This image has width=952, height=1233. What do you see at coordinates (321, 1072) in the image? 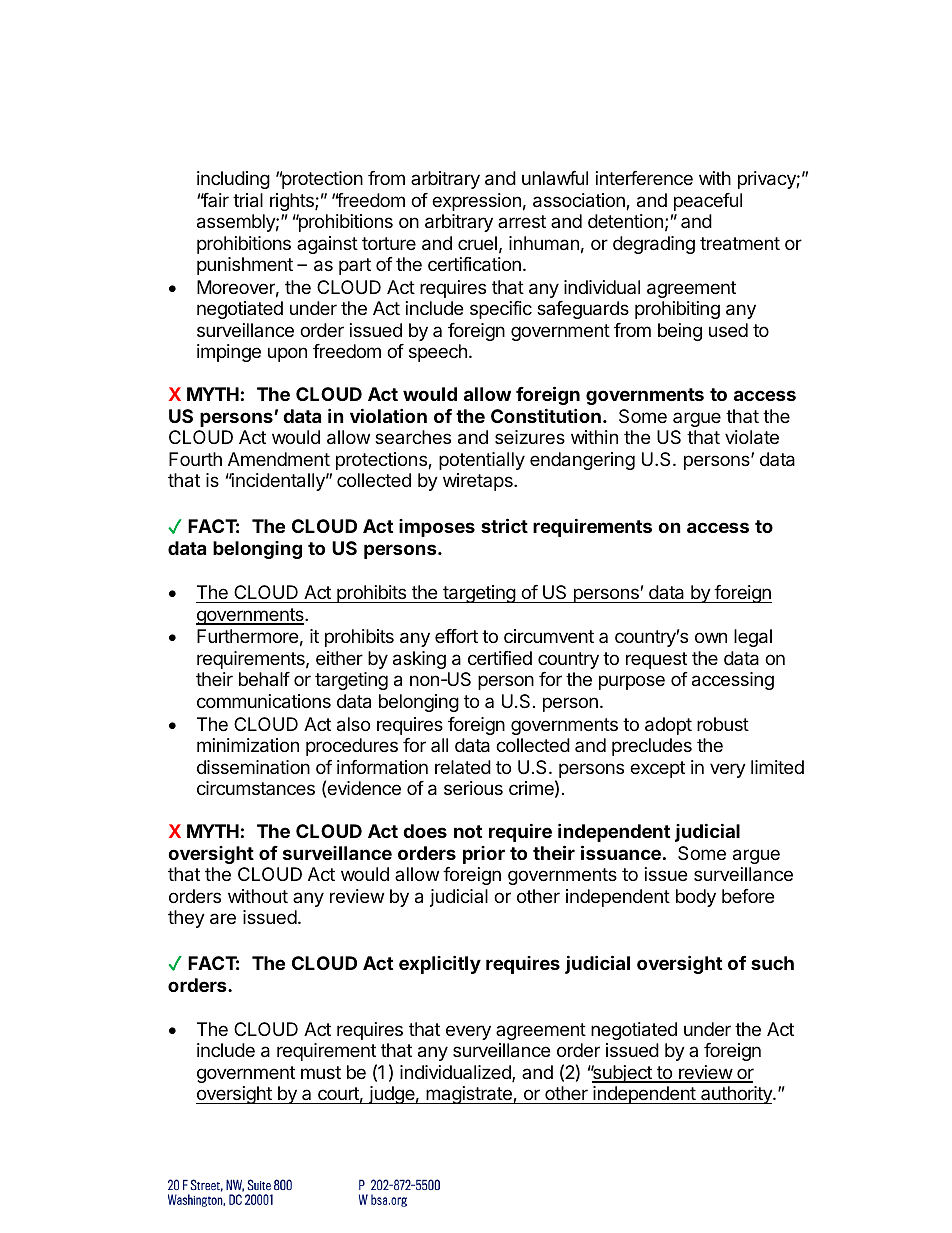
I see `must` at bounding box center [321, 1072].
